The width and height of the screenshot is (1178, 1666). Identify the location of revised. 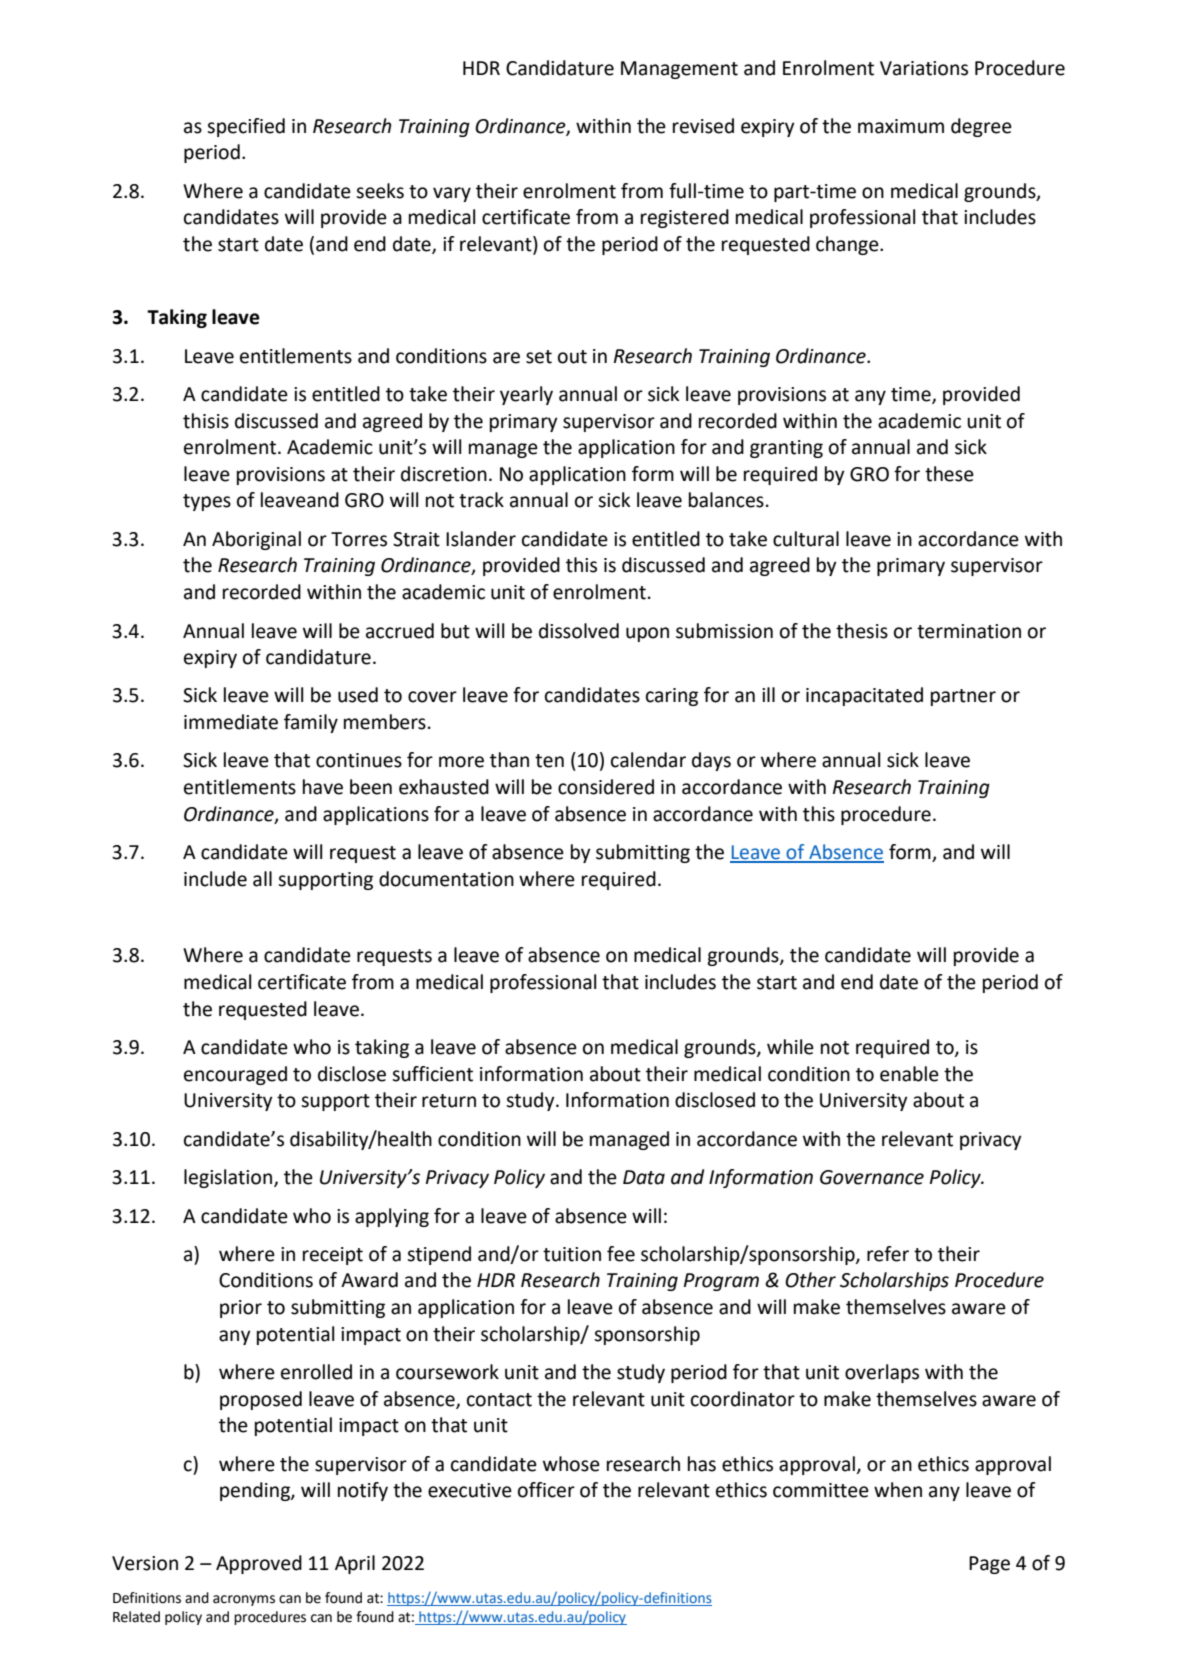
(703, 126).
